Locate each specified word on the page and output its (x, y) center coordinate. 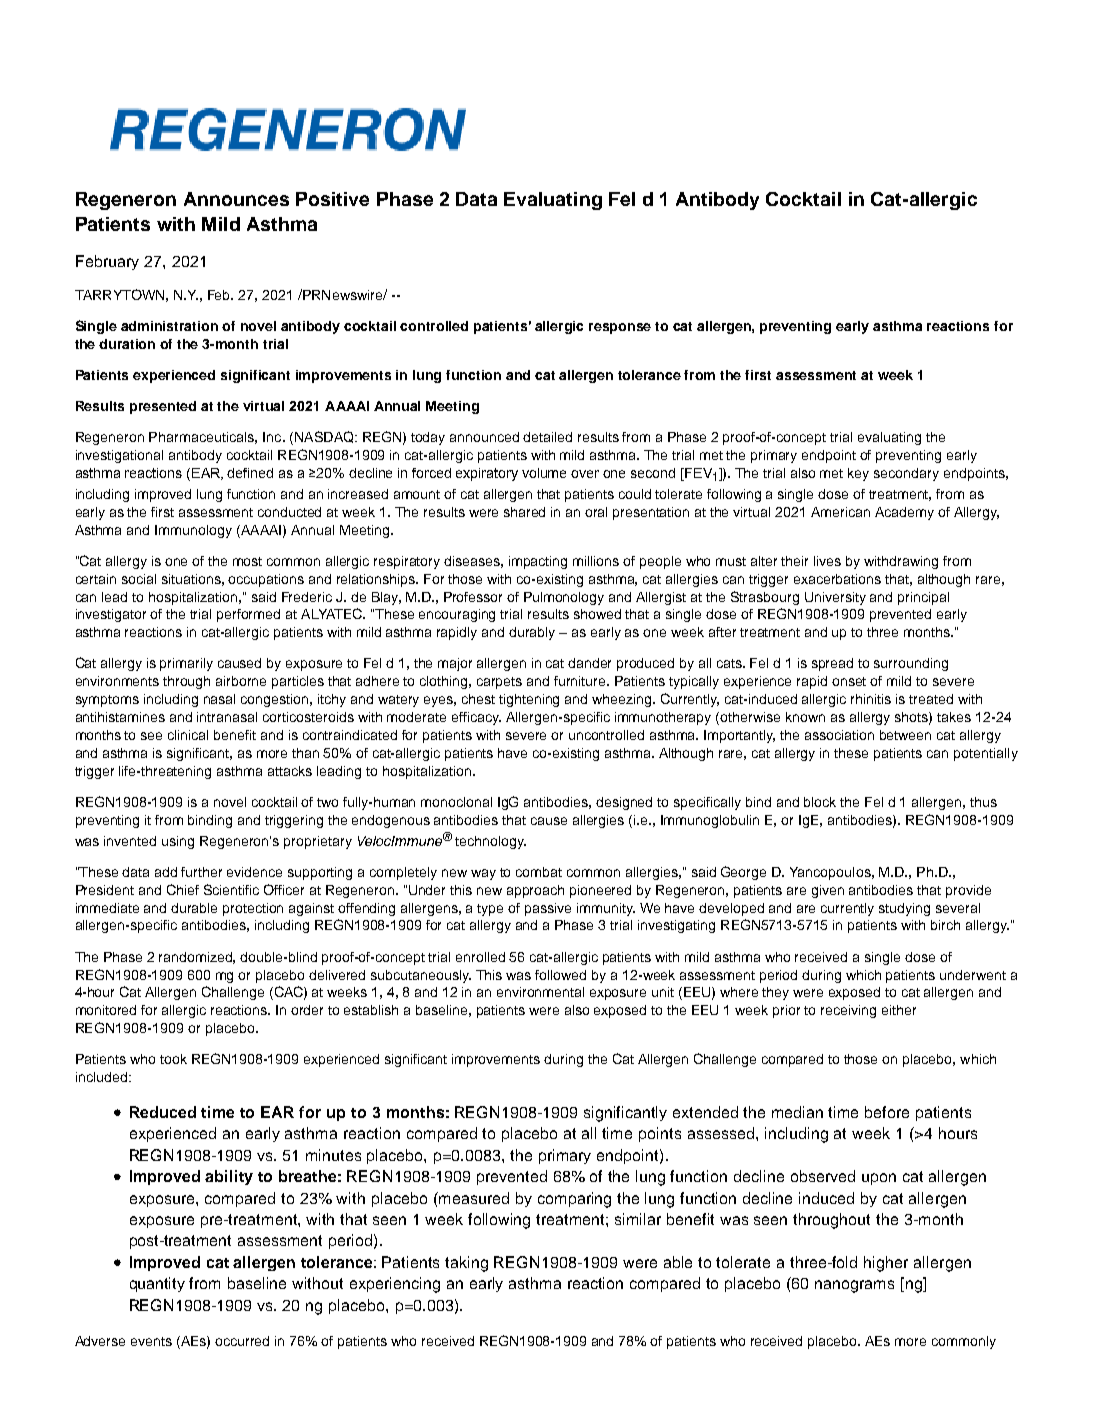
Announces (236, 199)
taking (466, 1264)
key (858, 474)
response (620, 328)
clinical (188, 735)
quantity (157, 1284)
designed (624, 803)
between (905, 735)
